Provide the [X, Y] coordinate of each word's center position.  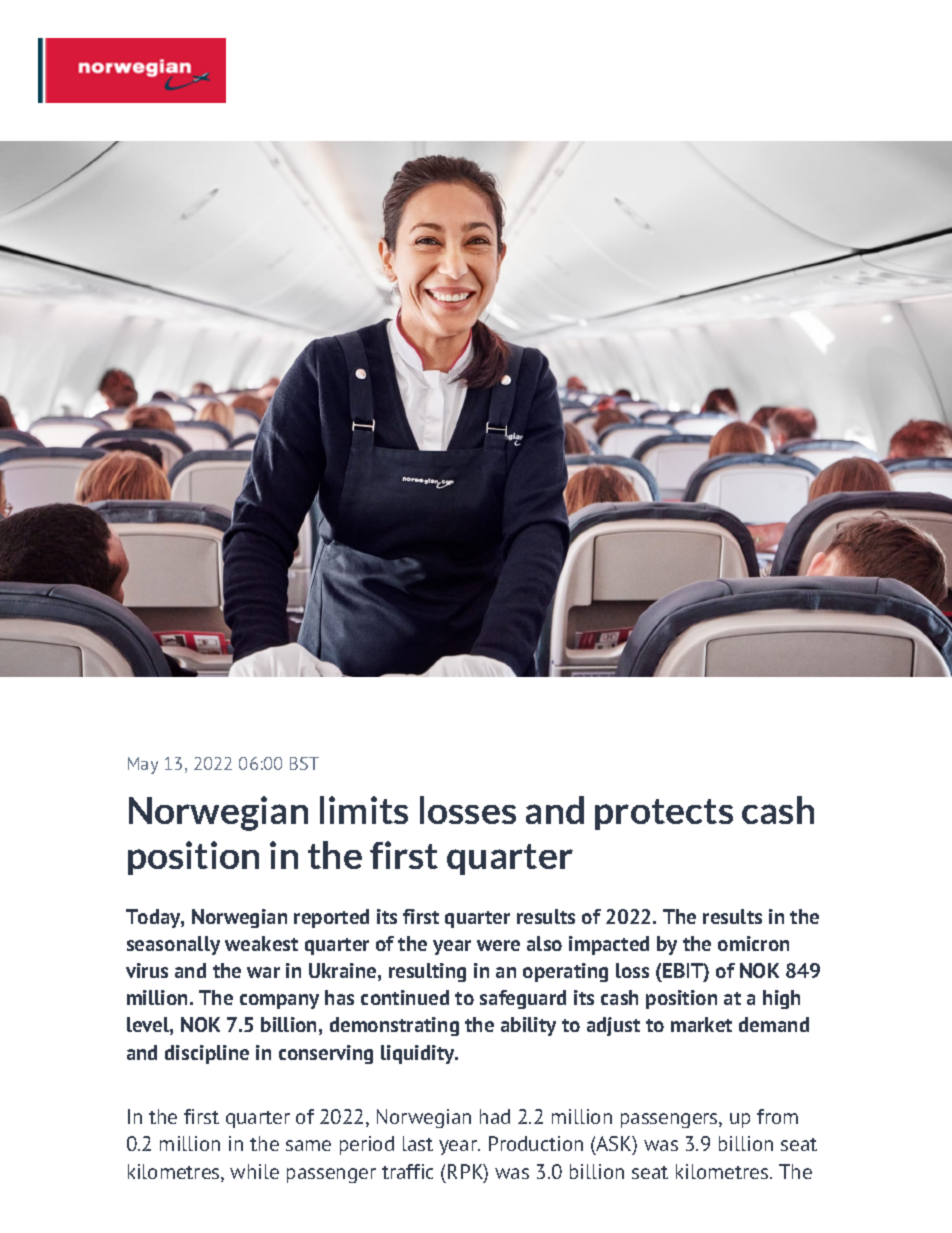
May [143, 765]
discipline [207, 1054]
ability [528, 1026]
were [498, 945]
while [254, 1171]
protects [664, 814]
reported [331, 918]
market [701, 1024]
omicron [753, 943]
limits [364, 810]
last [418, 1143]
